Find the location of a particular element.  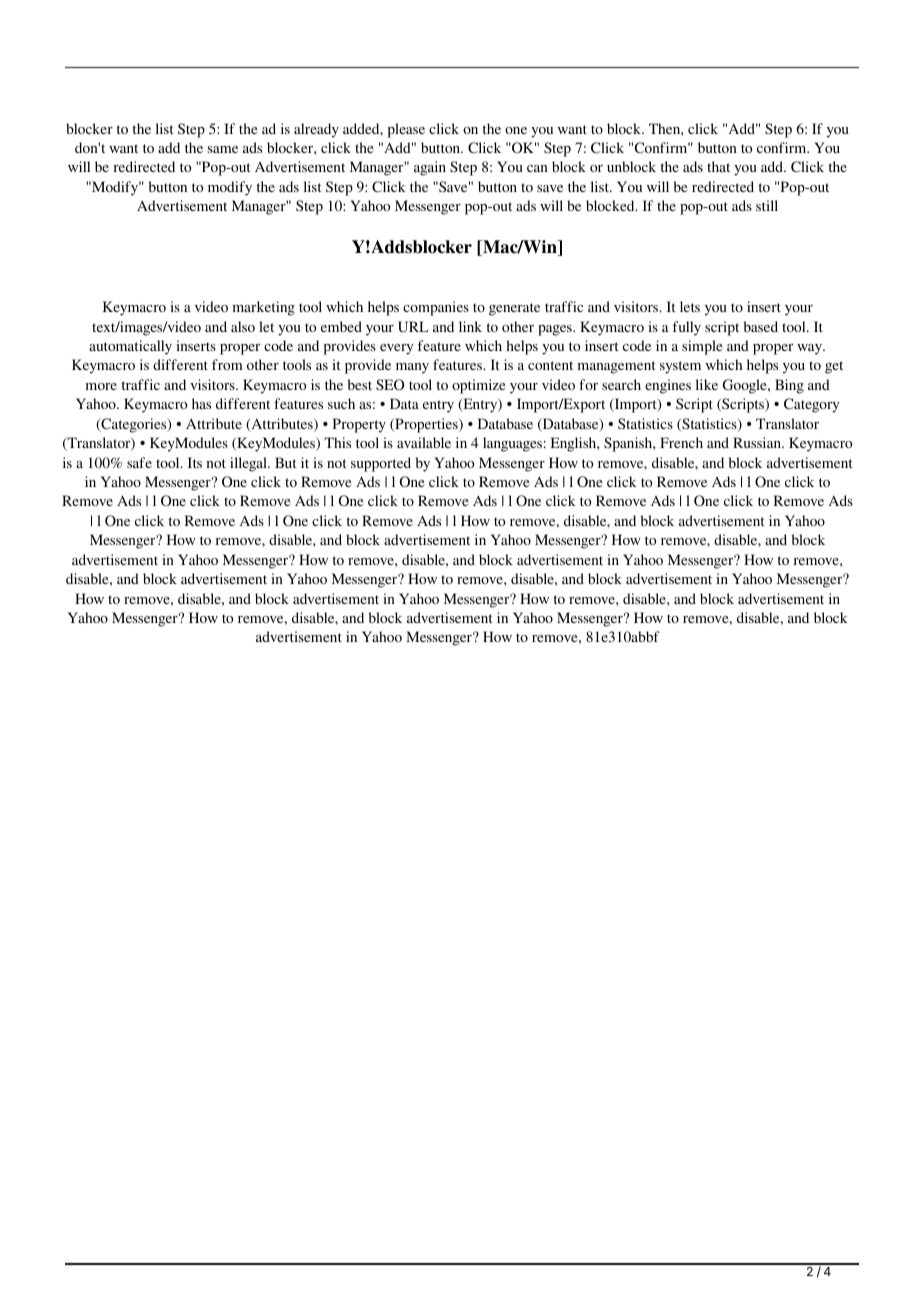

link is located at coordinates (470, 326).
